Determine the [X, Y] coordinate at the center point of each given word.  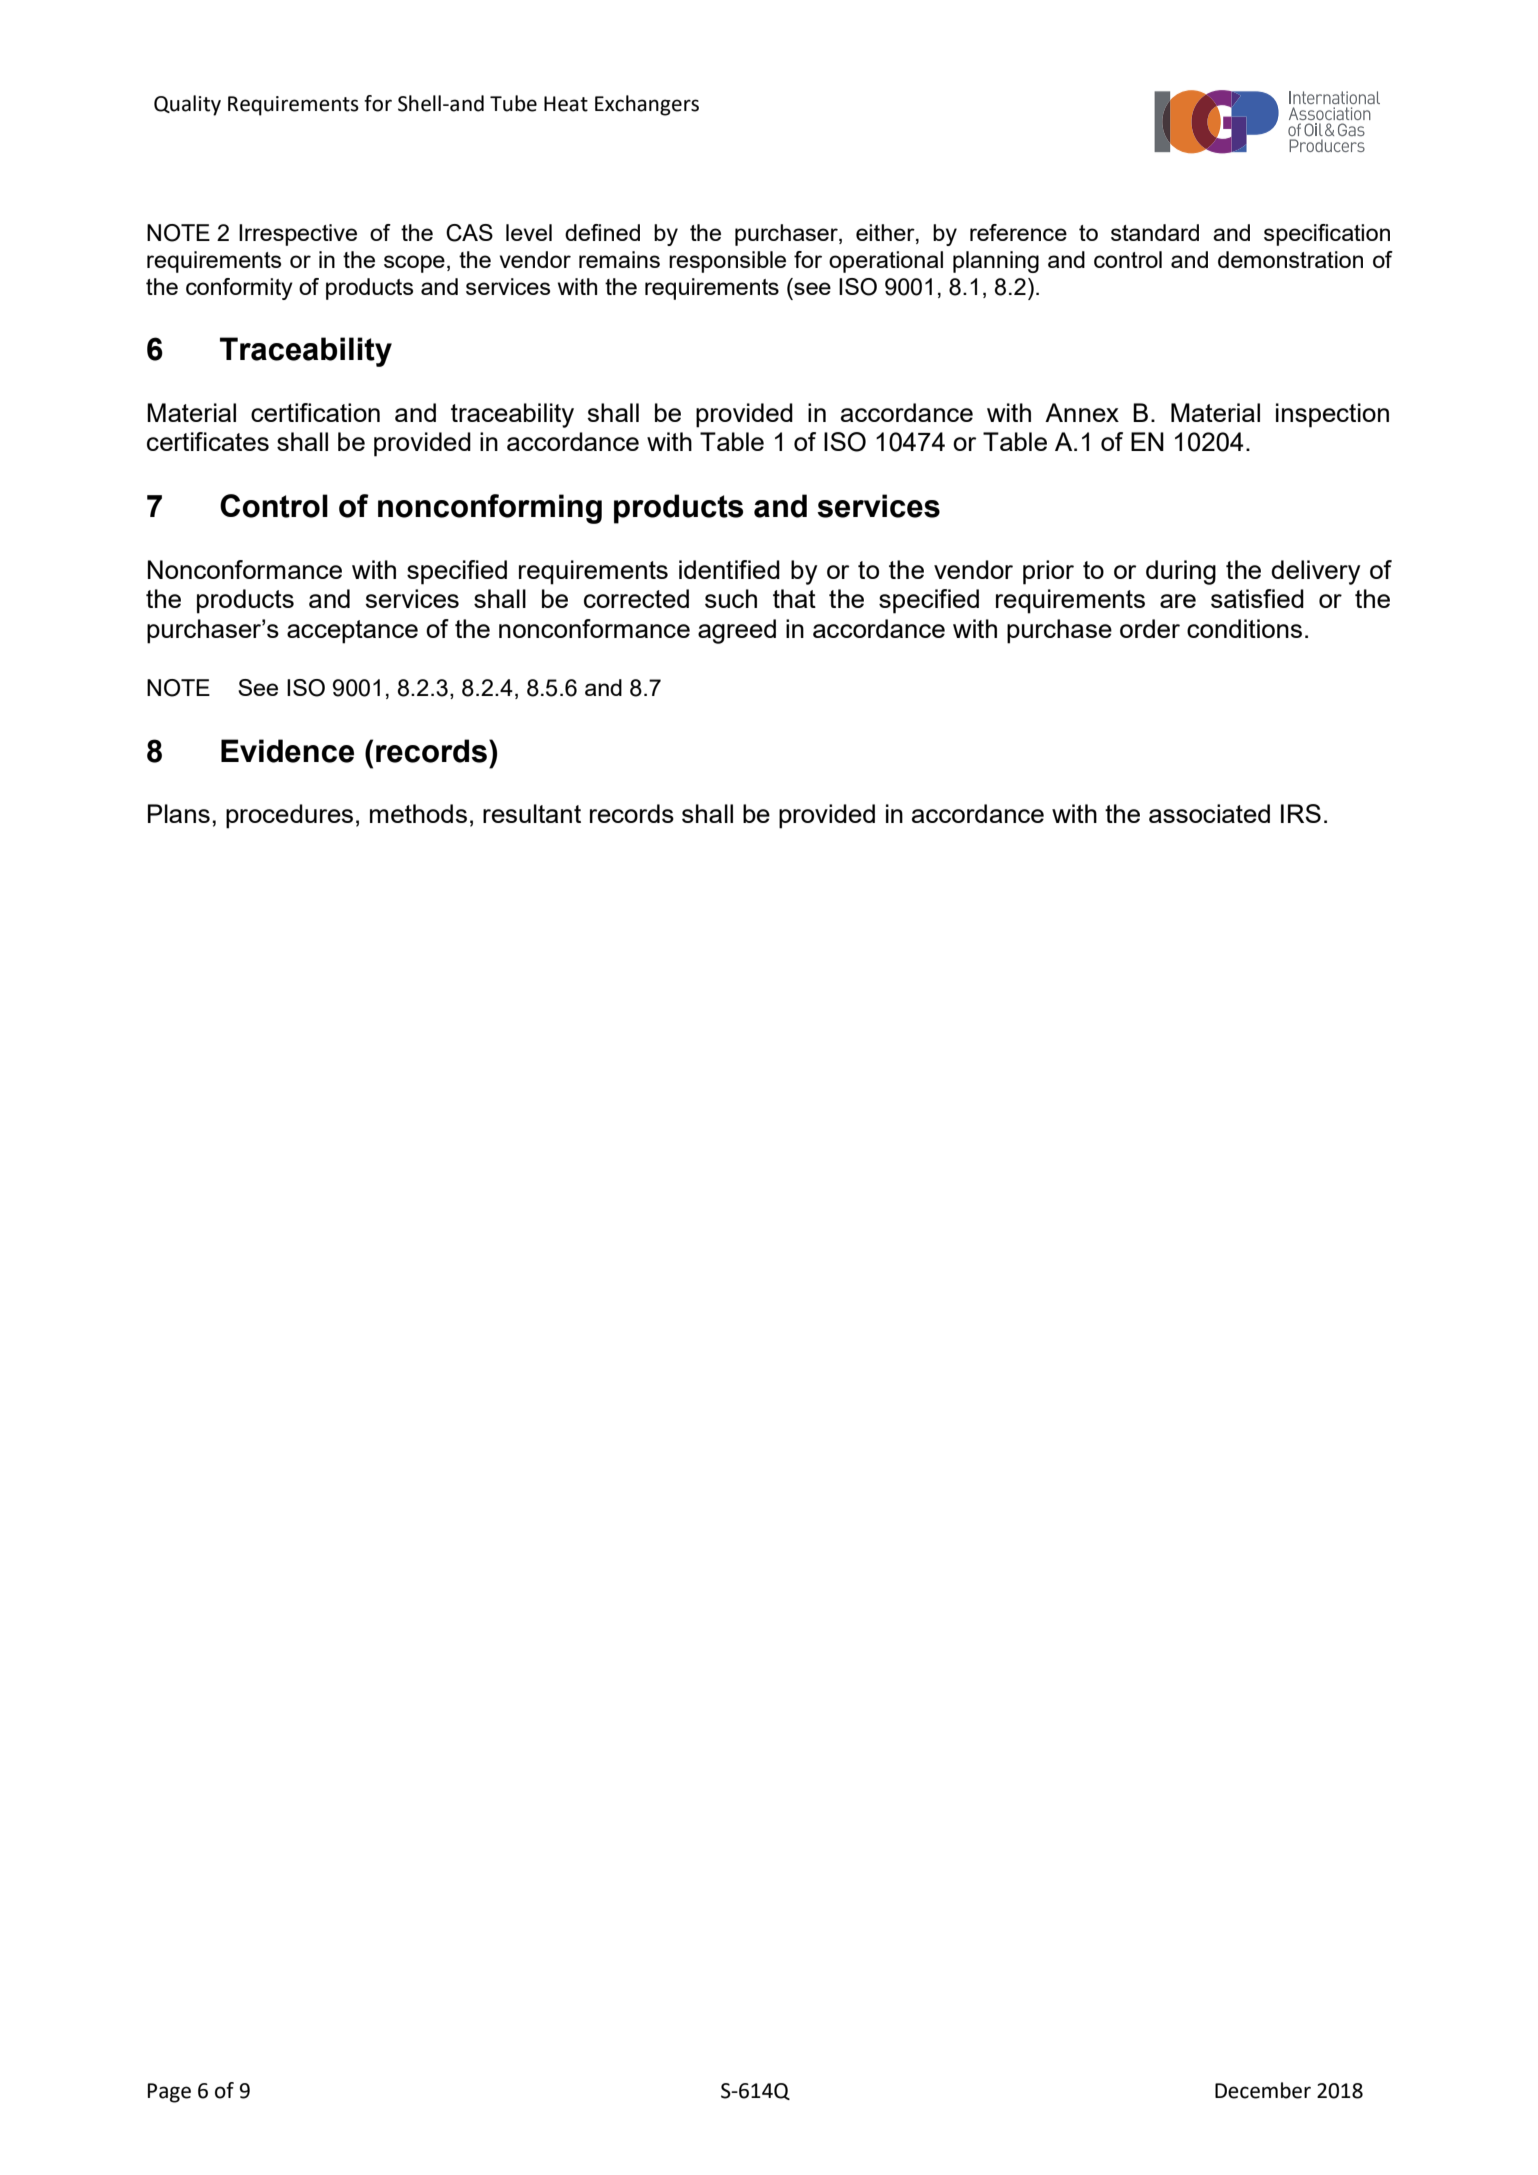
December [1263, 2090]
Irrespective [298, 235]
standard [1155, 232]
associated [1209, 813]
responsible [727, 262]
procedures [289, 816]
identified [729, 569]
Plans [179, 813]
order [1150, 628]
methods [418, 813]
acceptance [352, 632]
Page [169, 2093]
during [1181, 572]
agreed [737, 631]
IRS [1301, 813]
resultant [532, 813]
